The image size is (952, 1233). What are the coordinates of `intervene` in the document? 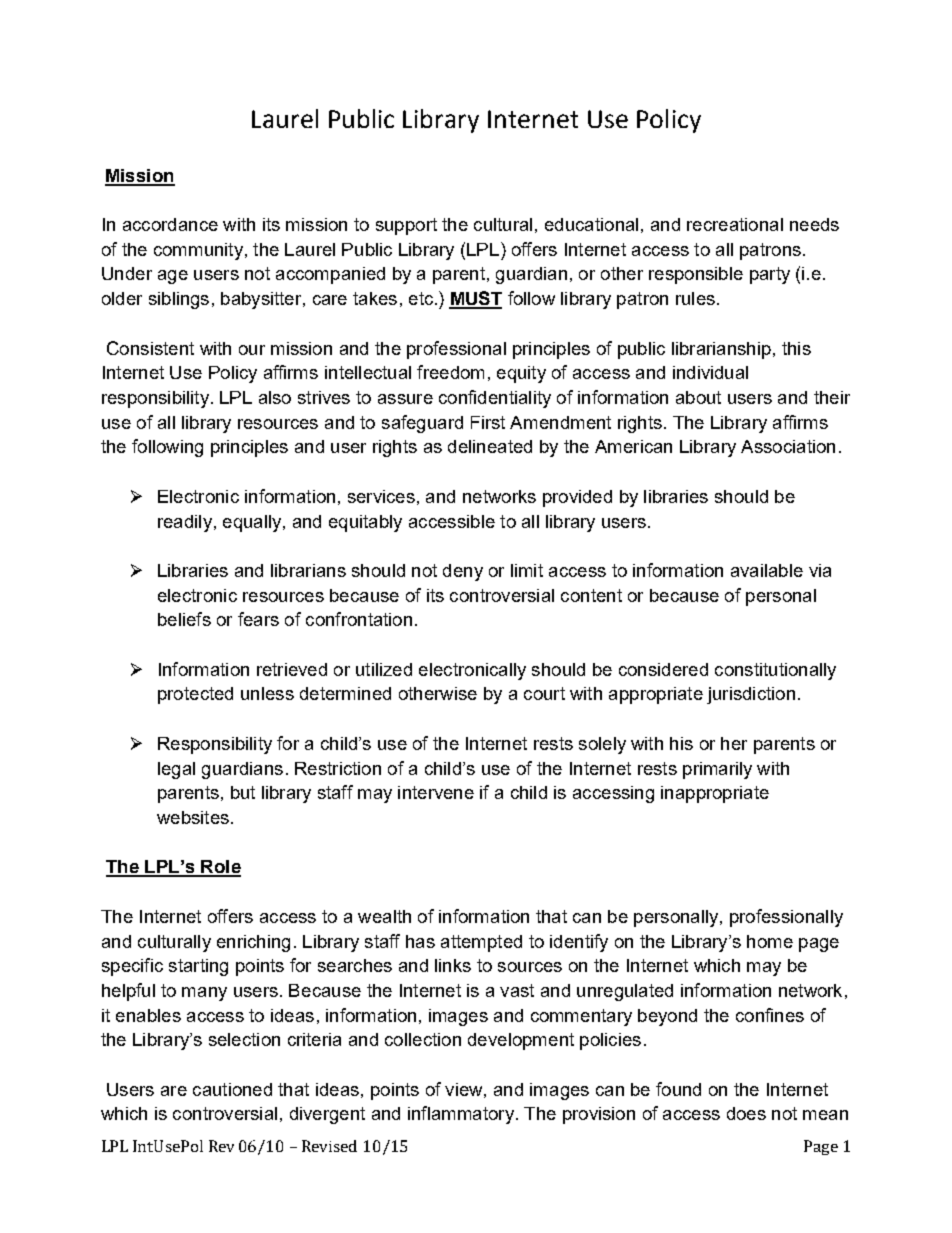 It's located at (436, 792).
